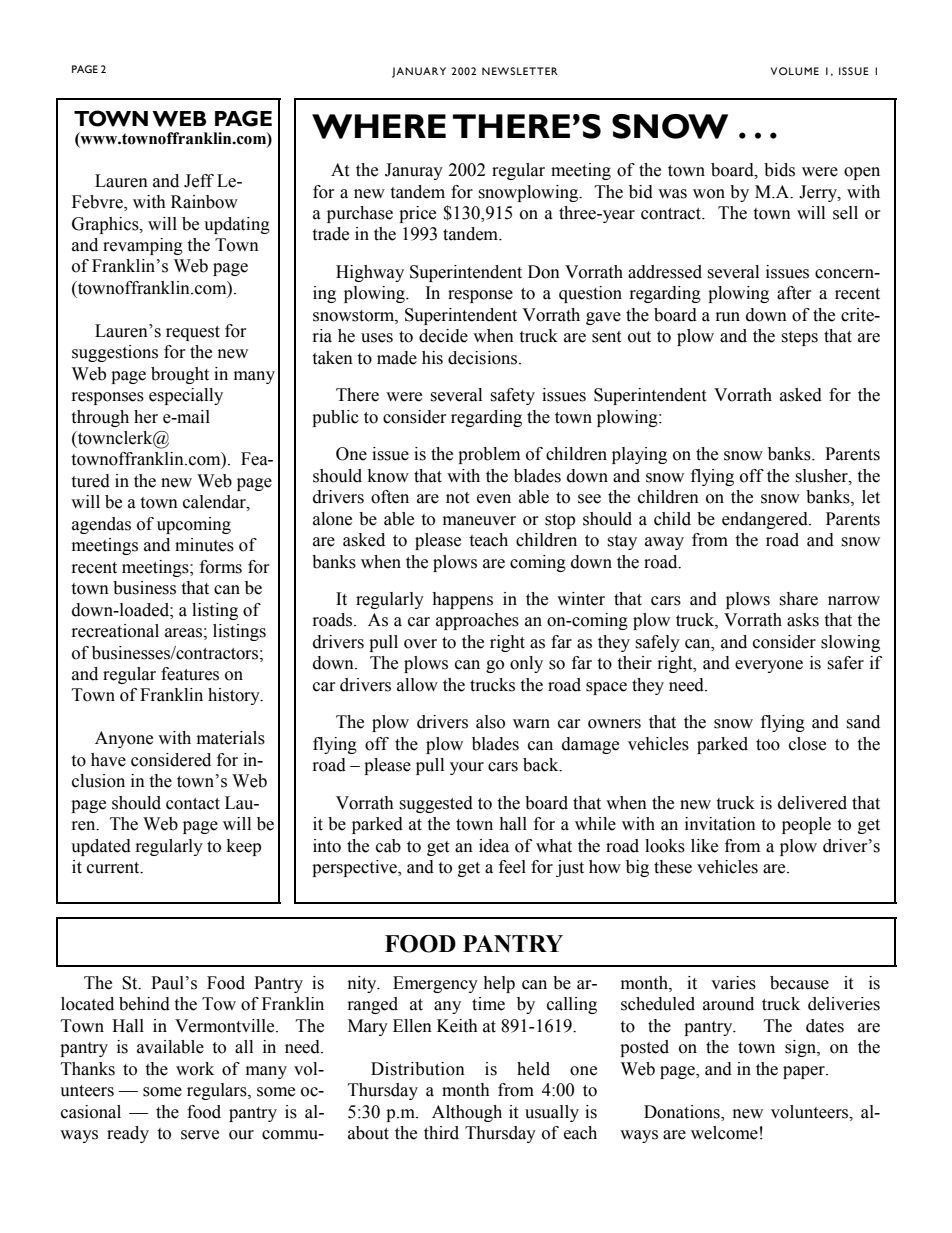 This screenshot has height=1233, width=952. What do you see at coordinates (779, 170) in the screenshot?
I see `bids` at bounding box center [779, 170].
